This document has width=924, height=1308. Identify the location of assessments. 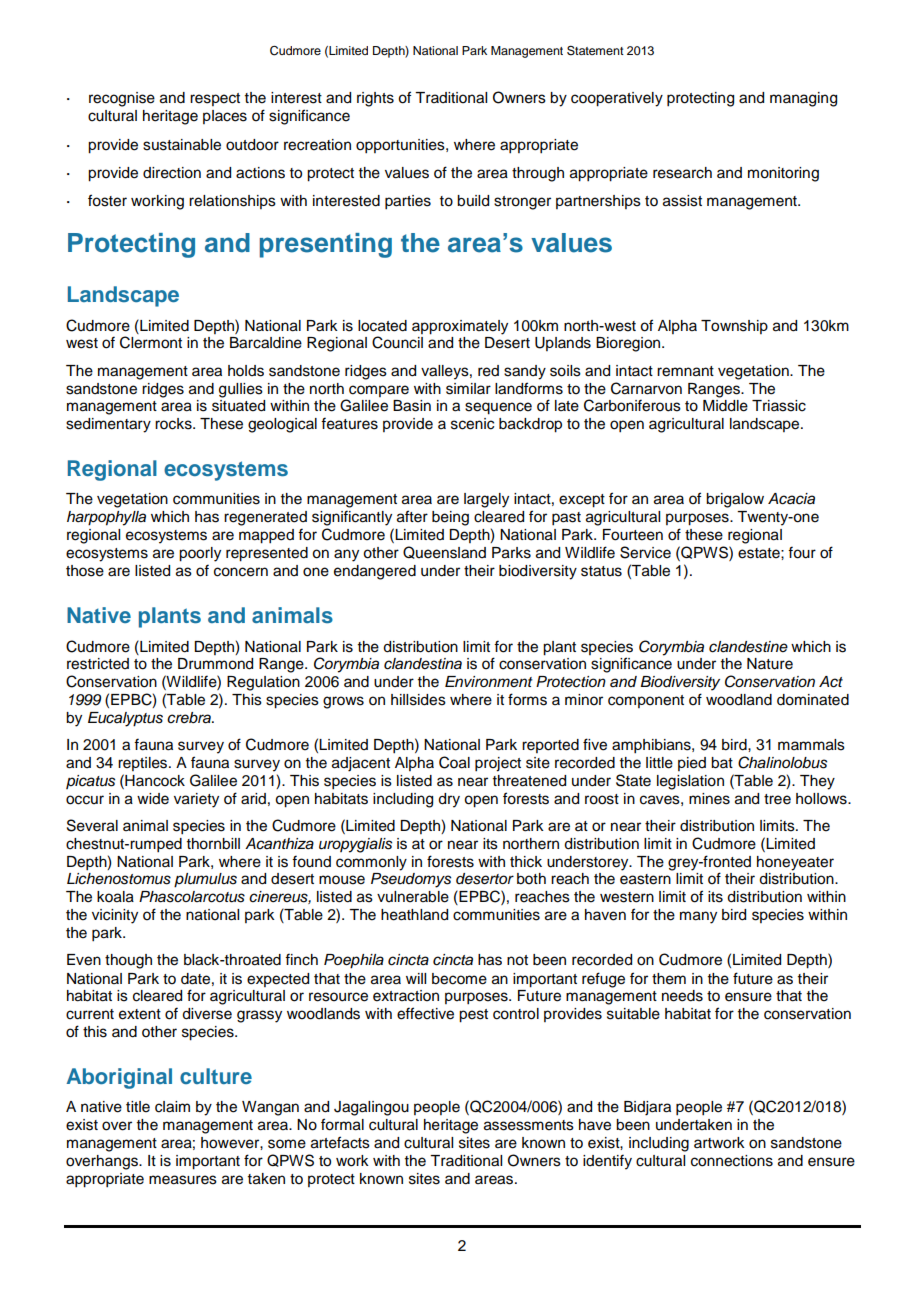
(529, 1125).
